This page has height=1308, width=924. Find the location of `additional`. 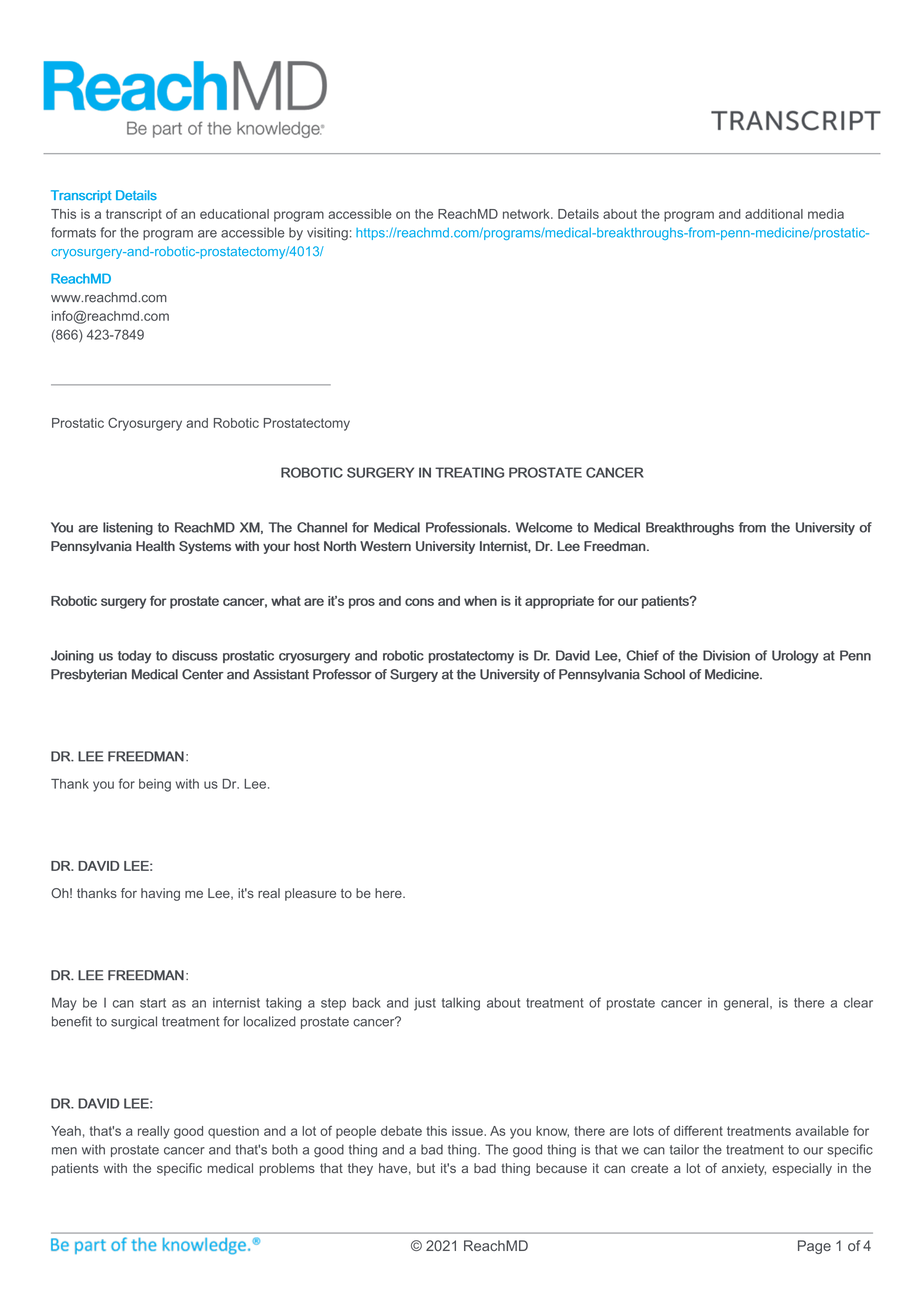

additional is located at coordinates (774, 214).
